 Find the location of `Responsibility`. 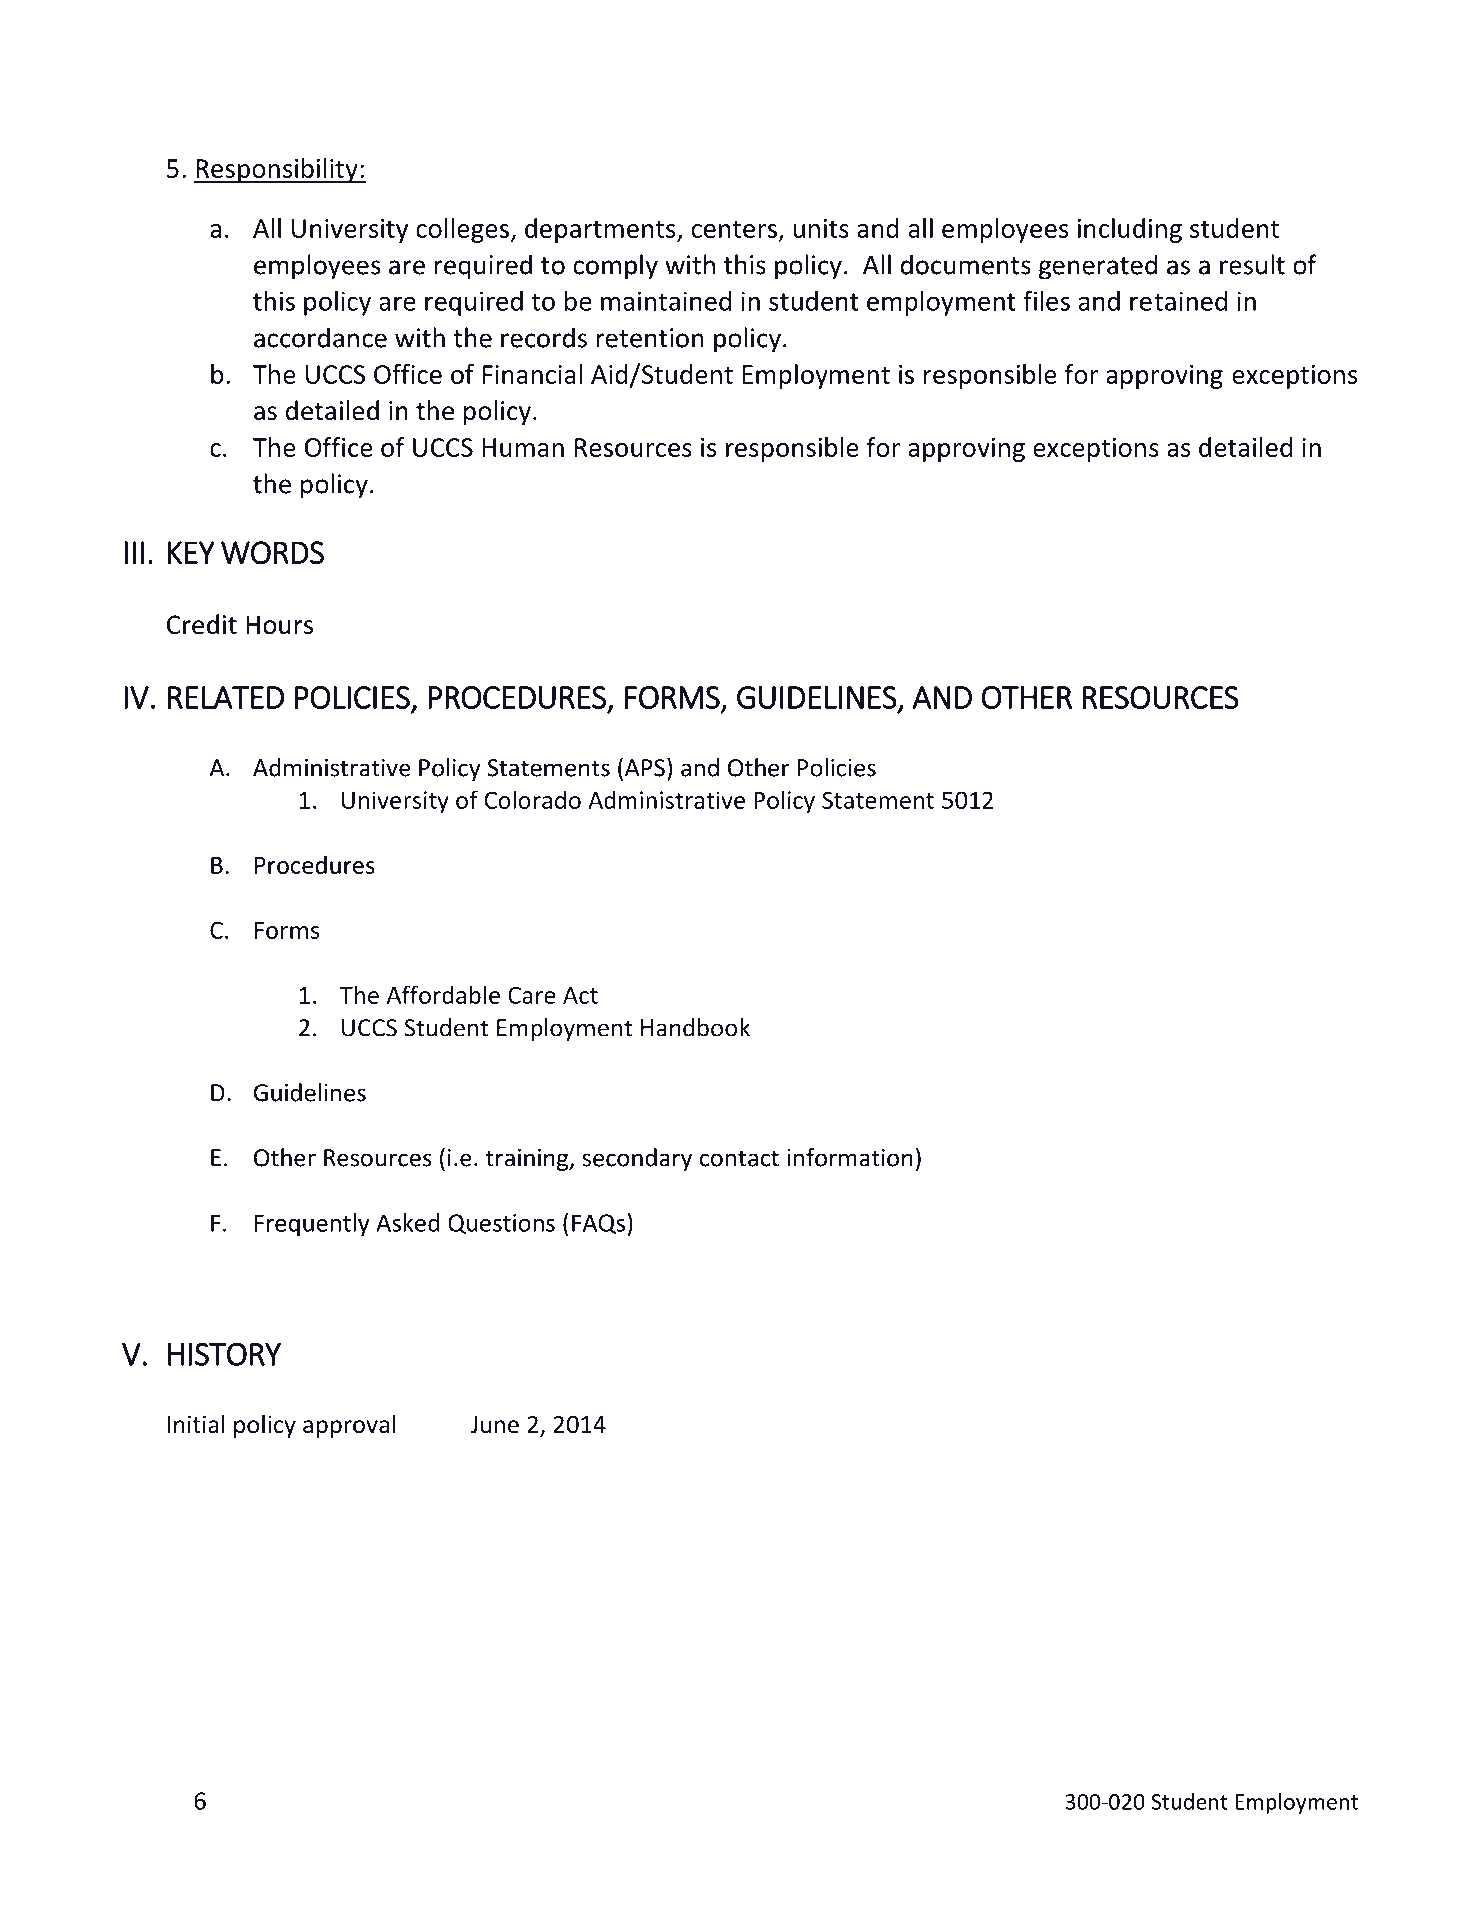

Responsibility is located at coordinates (277, 170).
